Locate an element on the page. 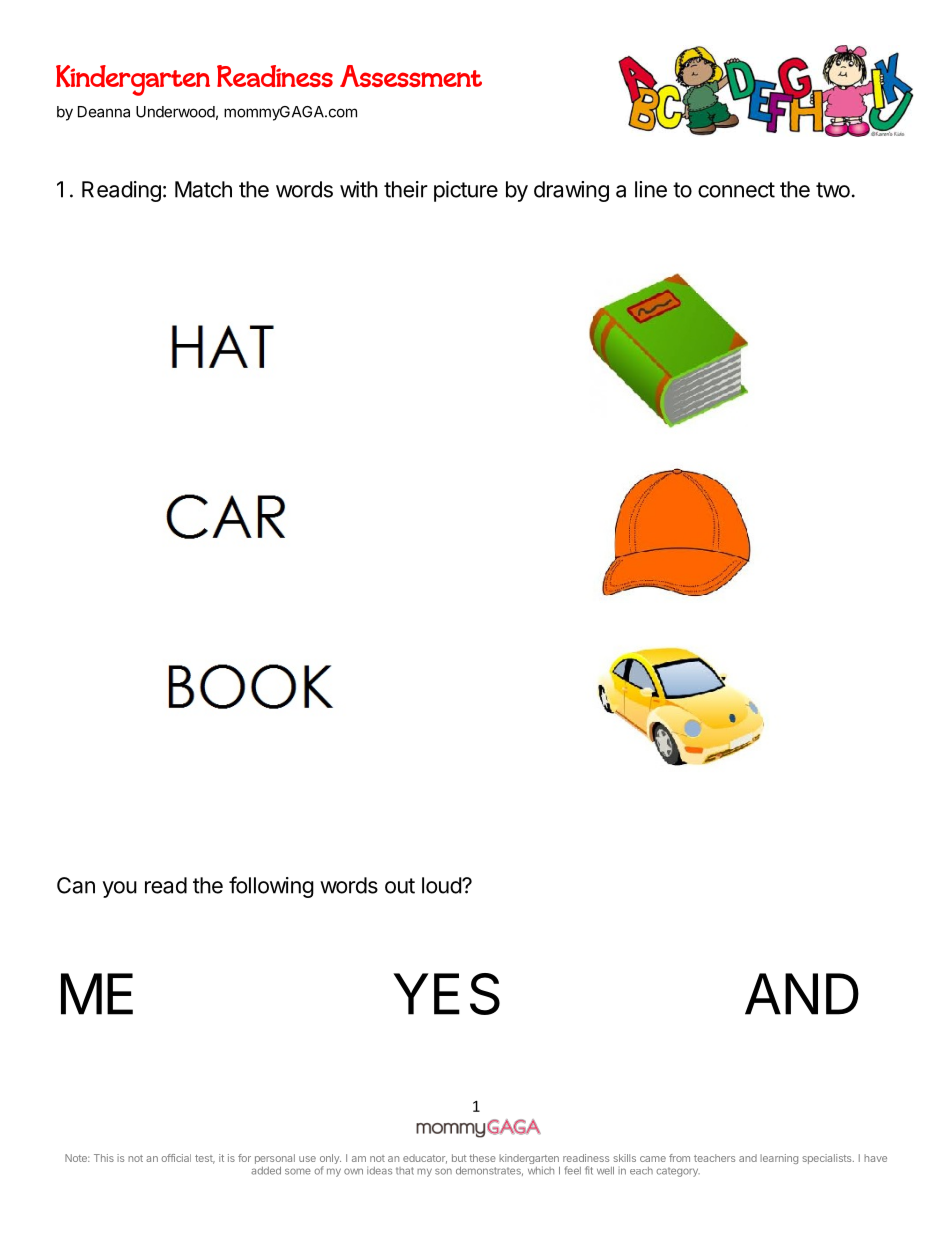  Underwood is located at coordinates (175, 112).
